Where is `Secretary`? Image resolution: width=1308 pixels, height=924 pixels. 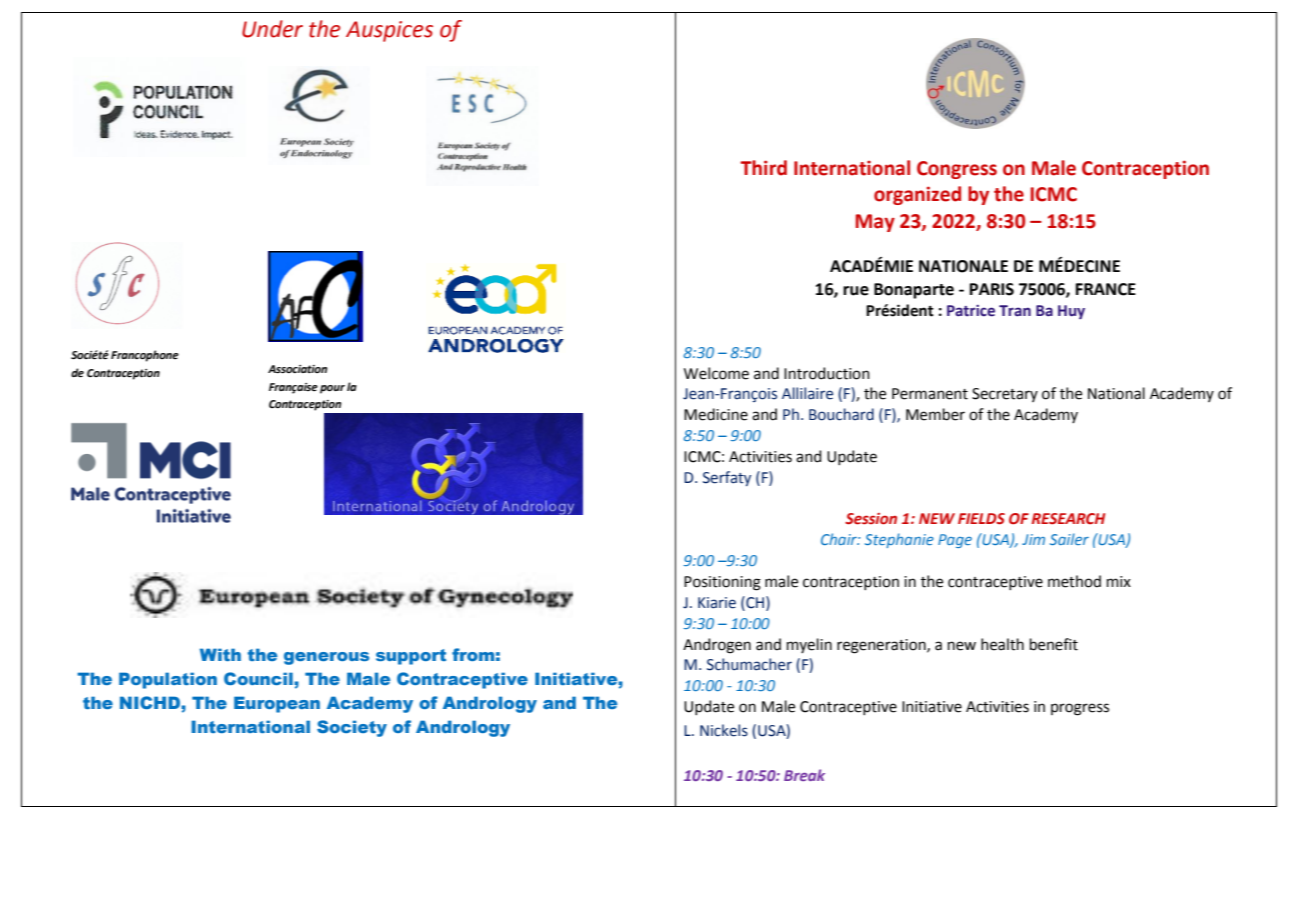 Secretary is located at coordinates (1005, 395).
